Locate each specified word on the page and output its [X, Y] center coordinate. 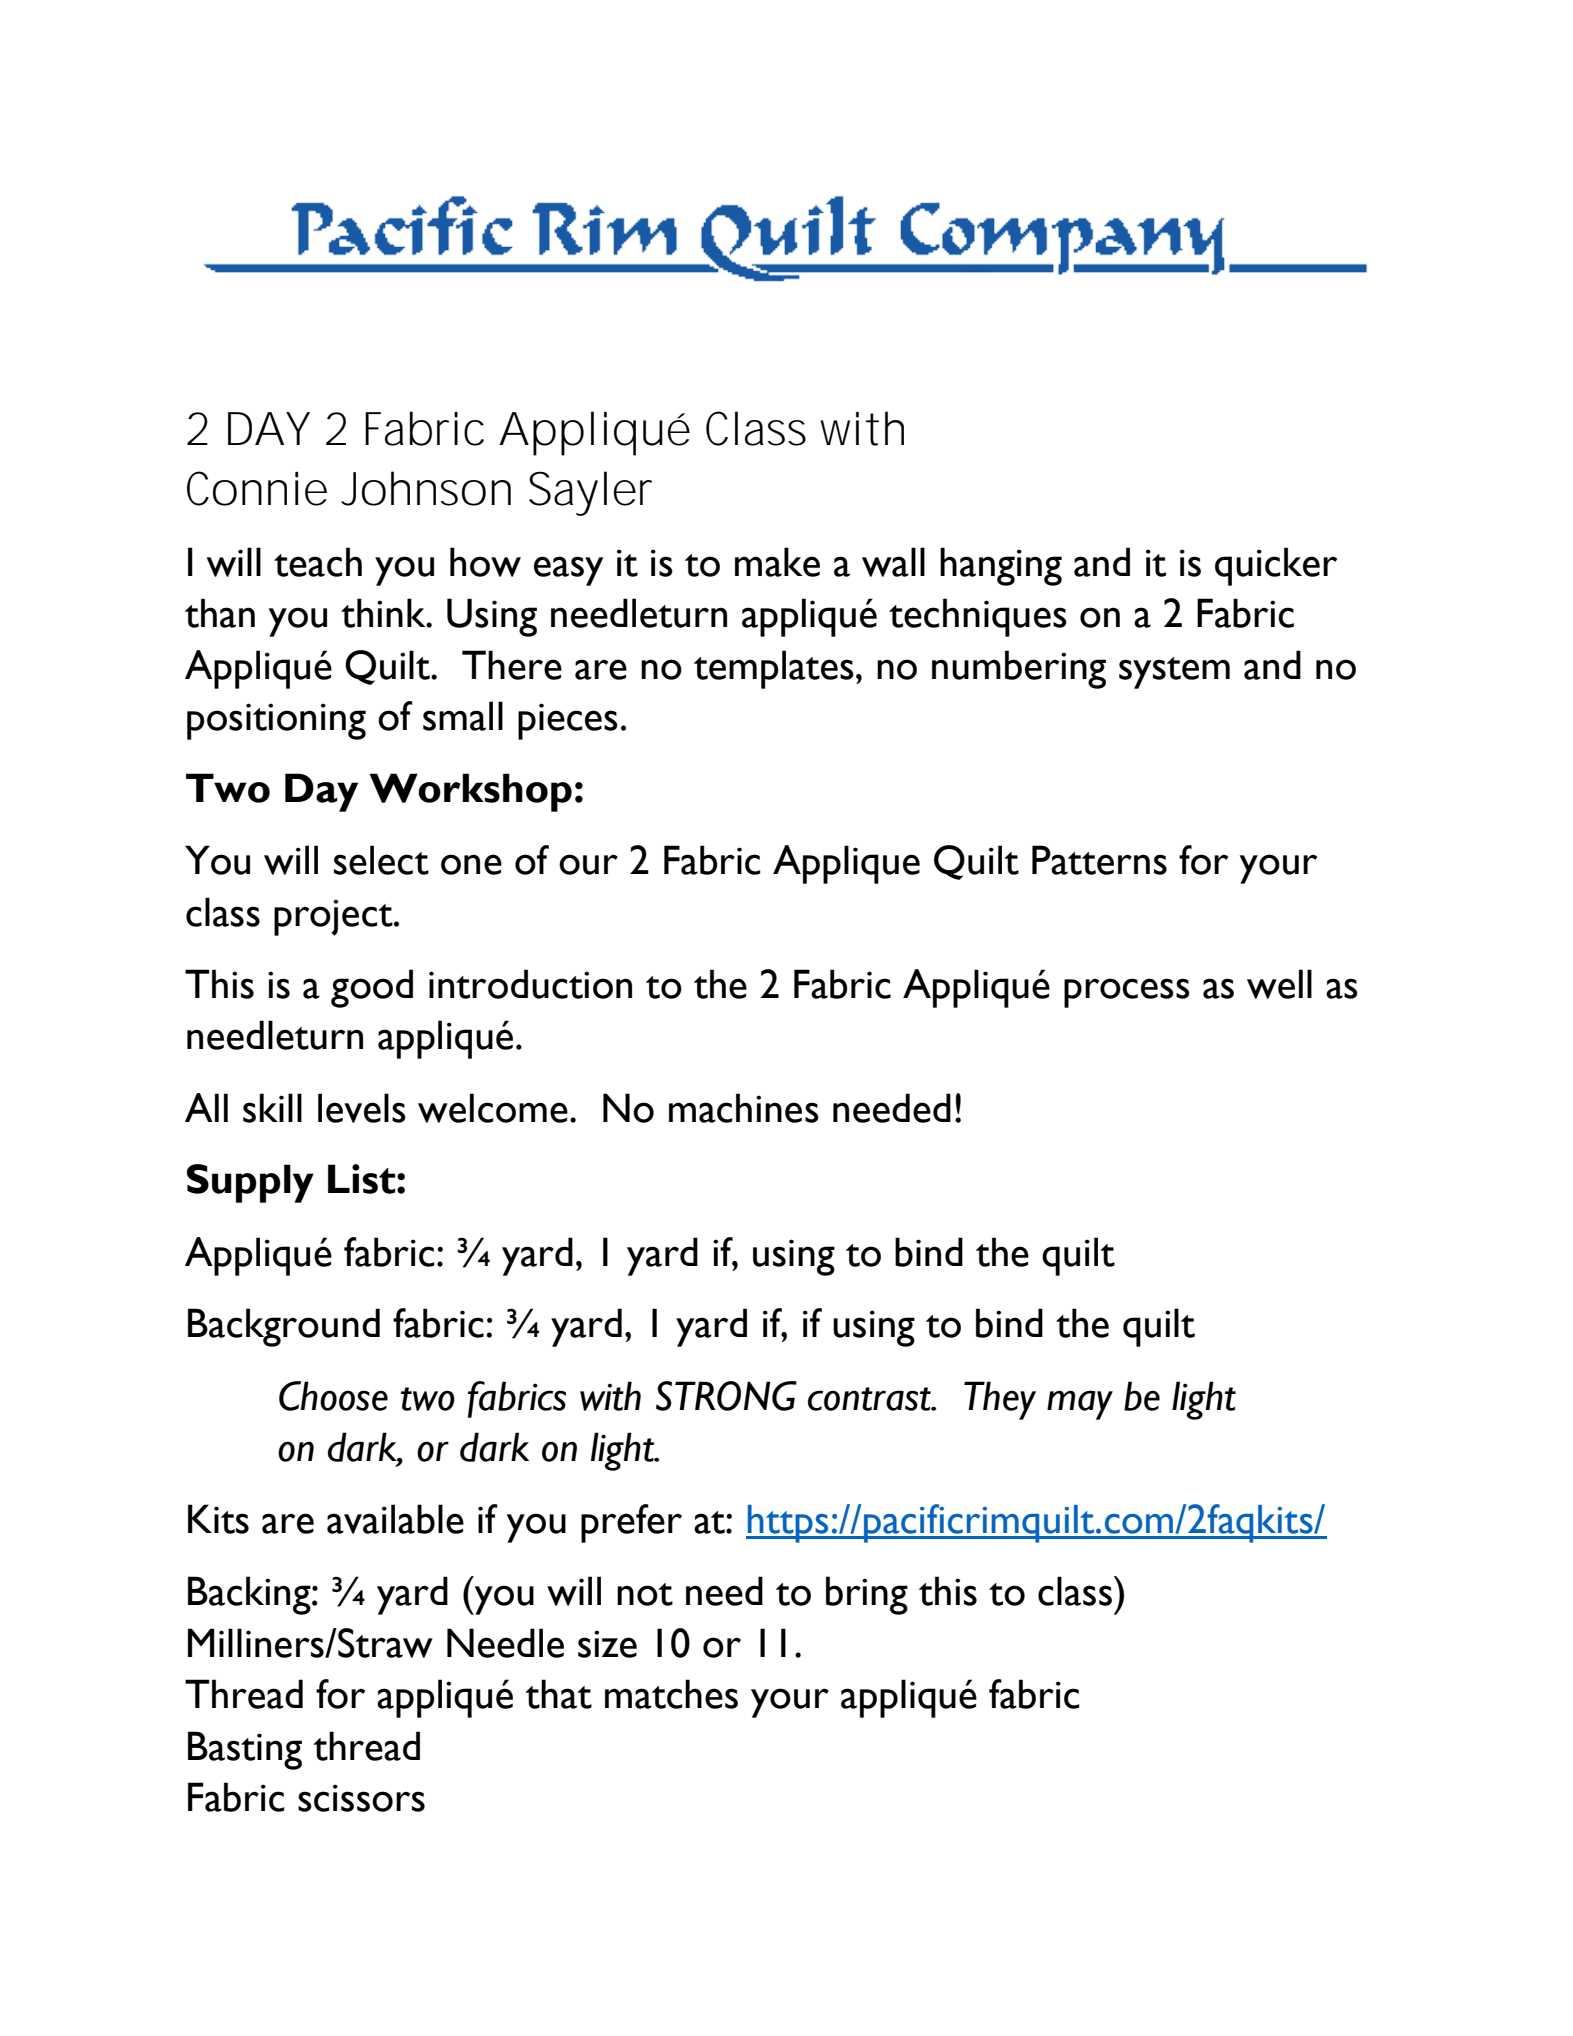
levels [362, 1108]
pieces [568, 721]
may [1080, 1405]
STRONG [726, 1396]
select [381, 860]
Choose [333, 1396]
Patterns [1099, 860]
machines [744, 1108]
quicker [1276, 566]
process [1127, 993]
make [777, 562]
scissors [361, 1798]
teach [318, 562]
